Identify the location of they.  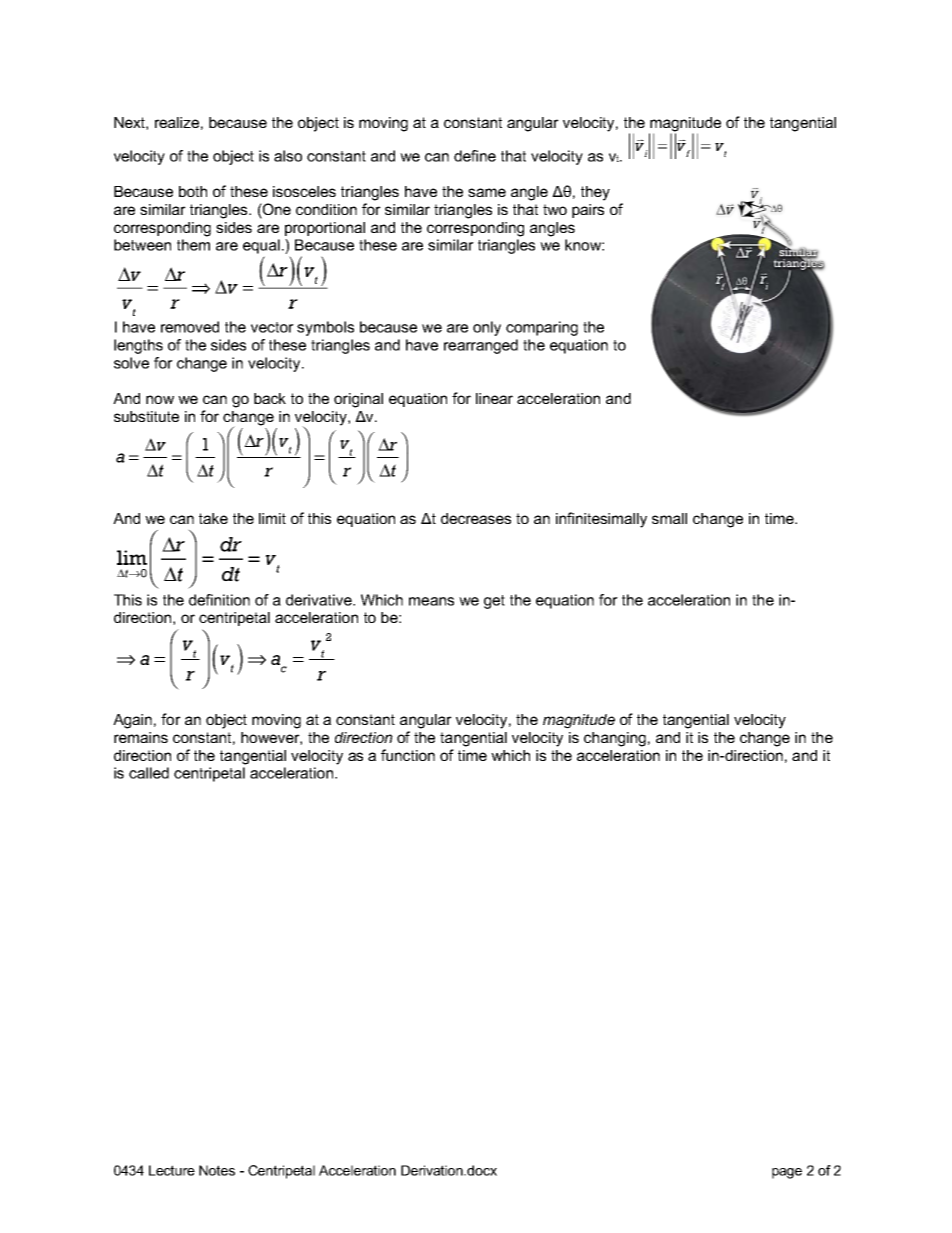
(595, 193).
